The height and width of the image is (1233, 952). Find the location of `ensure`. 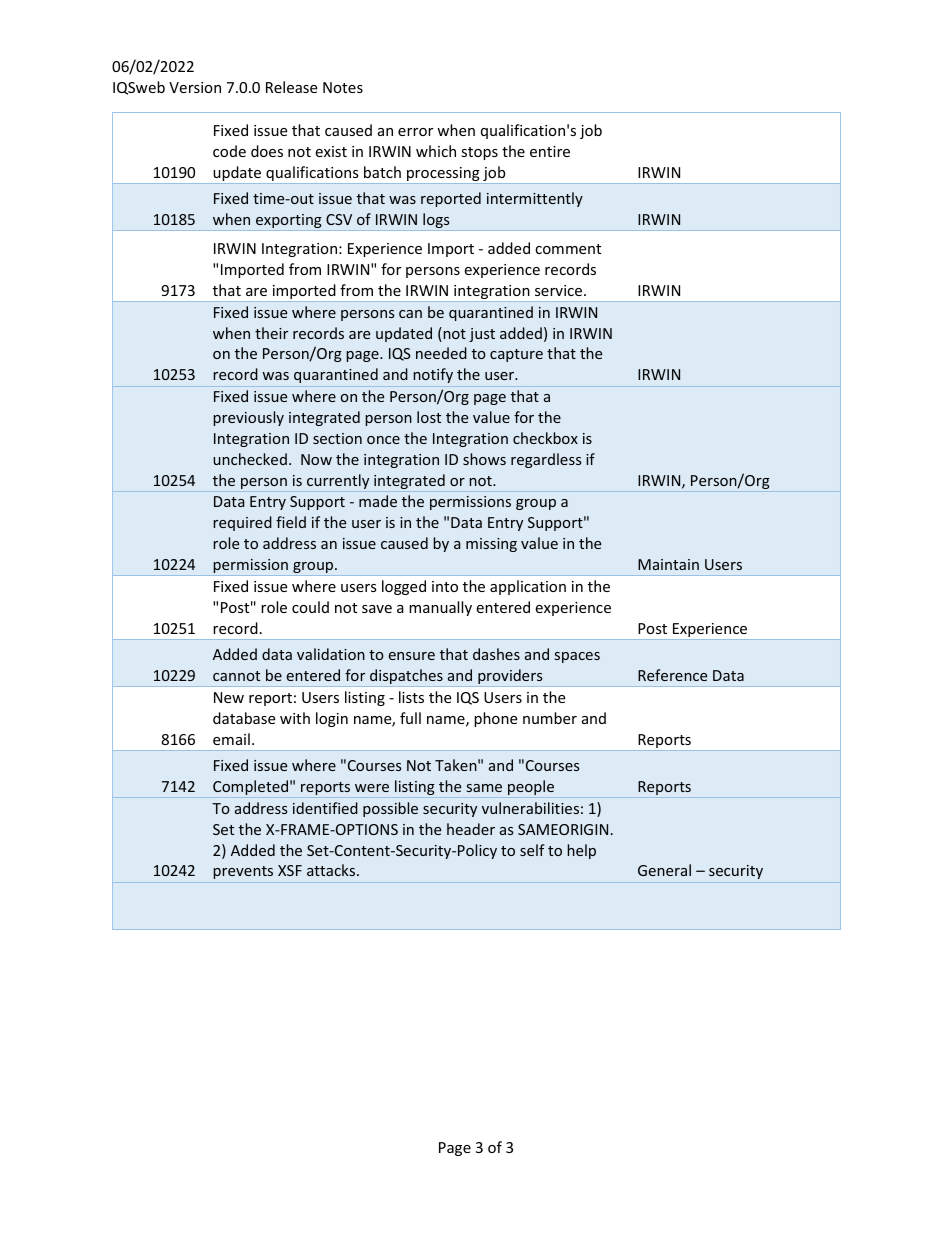

ensure is located at coordinates (412, 656).
